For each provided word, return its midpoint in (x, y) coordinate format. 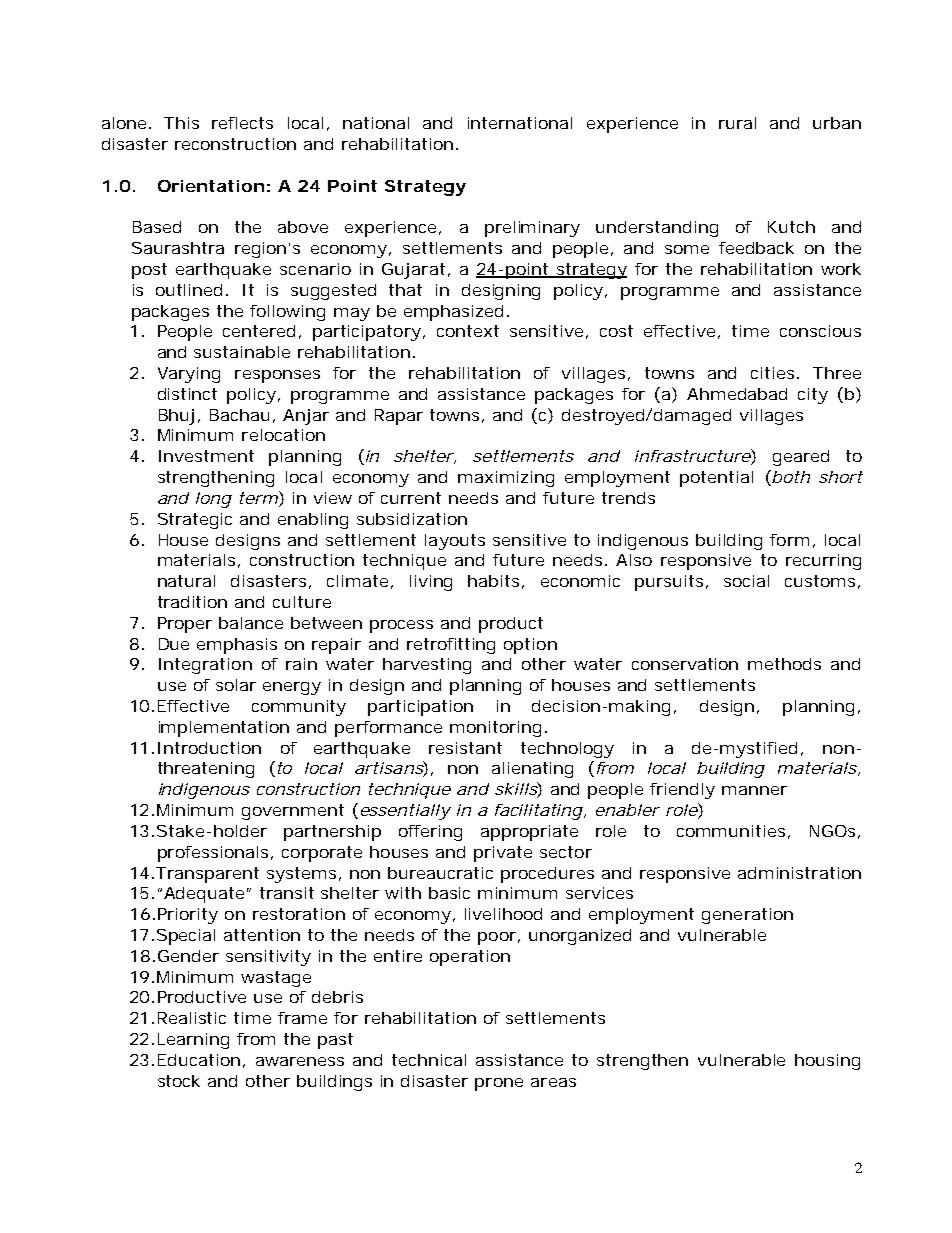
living (431, 583)
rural (737, 123)
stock (179, 1081)
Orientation (211, 186)
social (746, 581)
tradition (192, 602)
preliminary (532, 229)
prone (499, 1084)
